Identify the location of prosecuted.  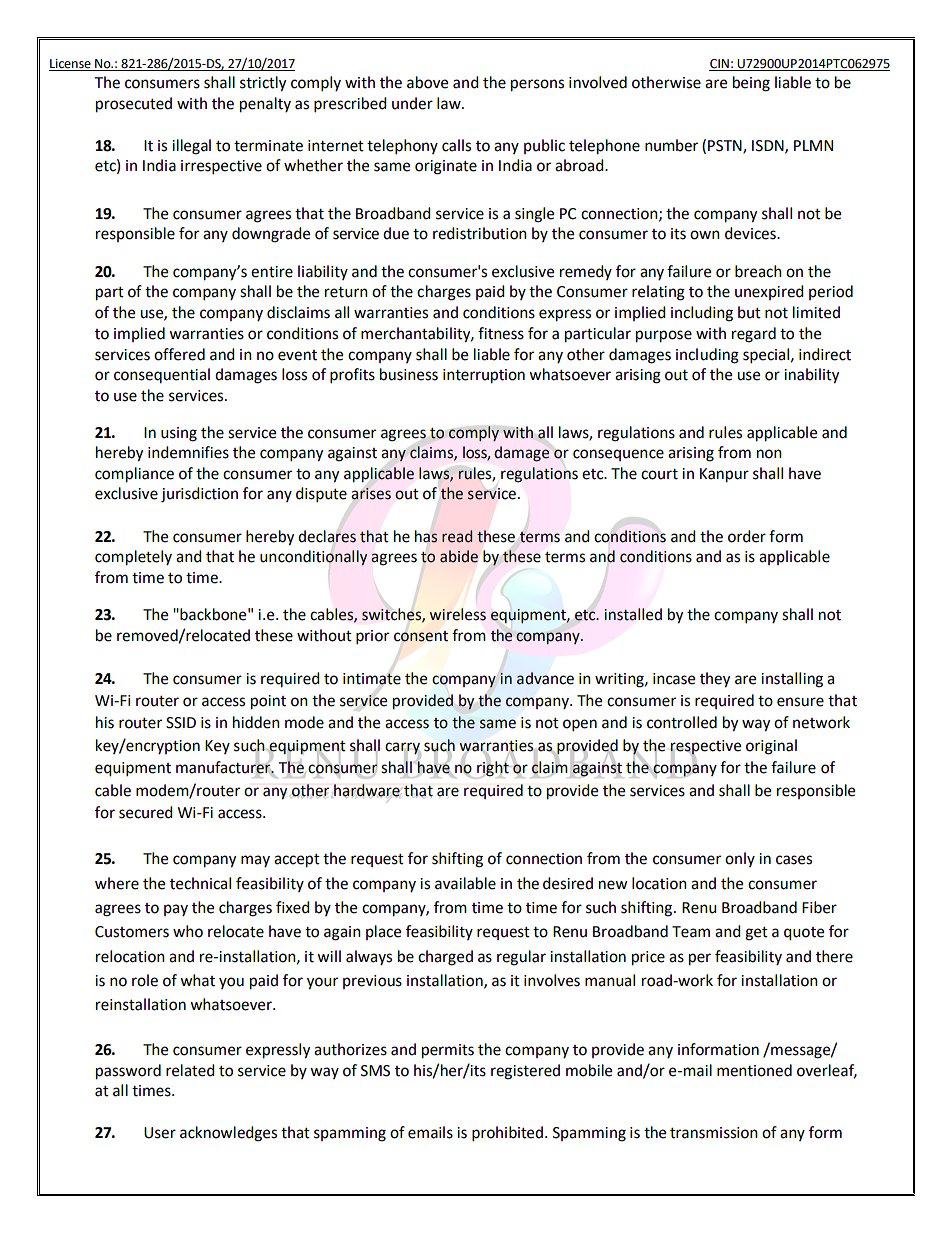
(134, 105).
